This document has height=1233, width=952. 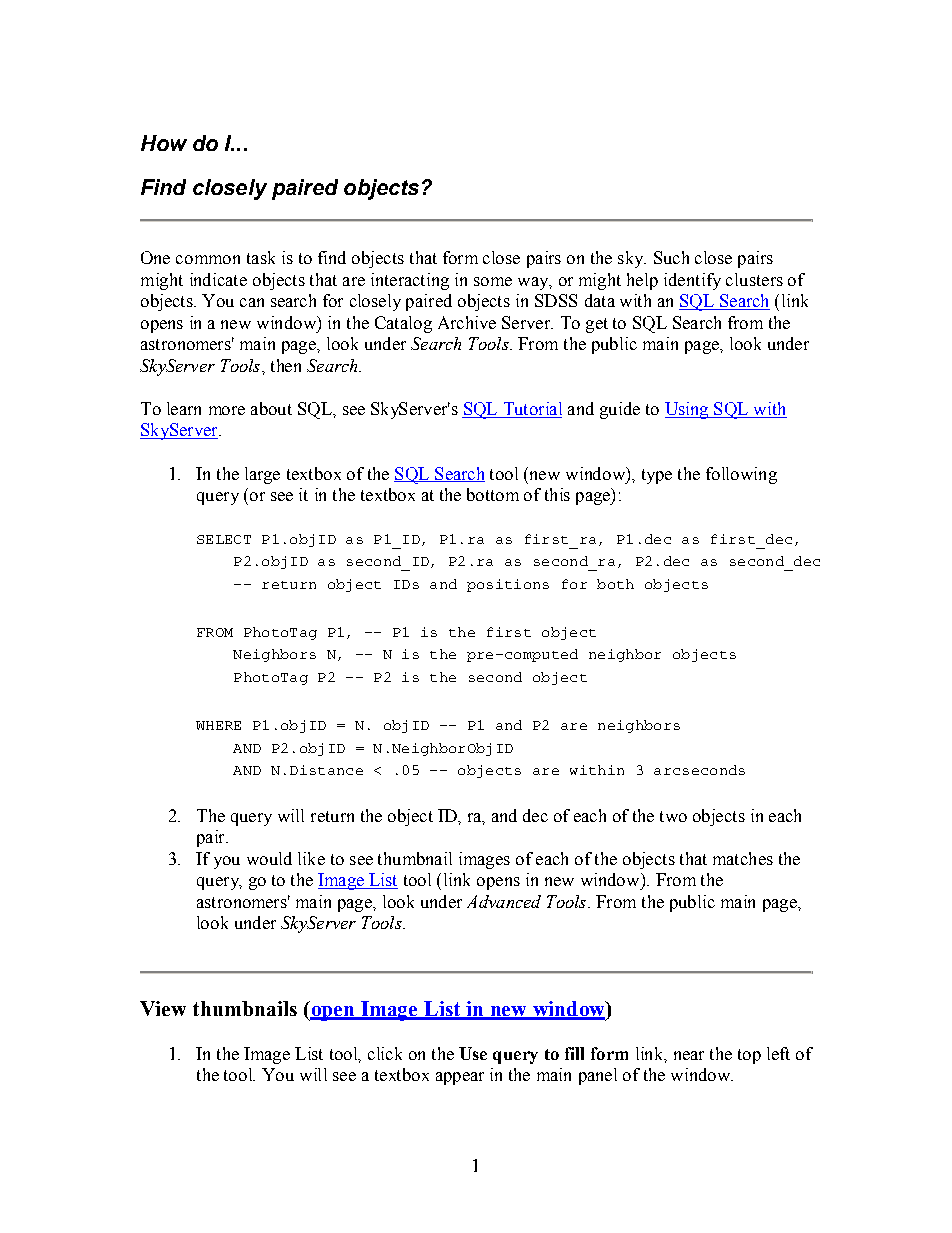 I want to click on View, so click(x=163, y=1008).
